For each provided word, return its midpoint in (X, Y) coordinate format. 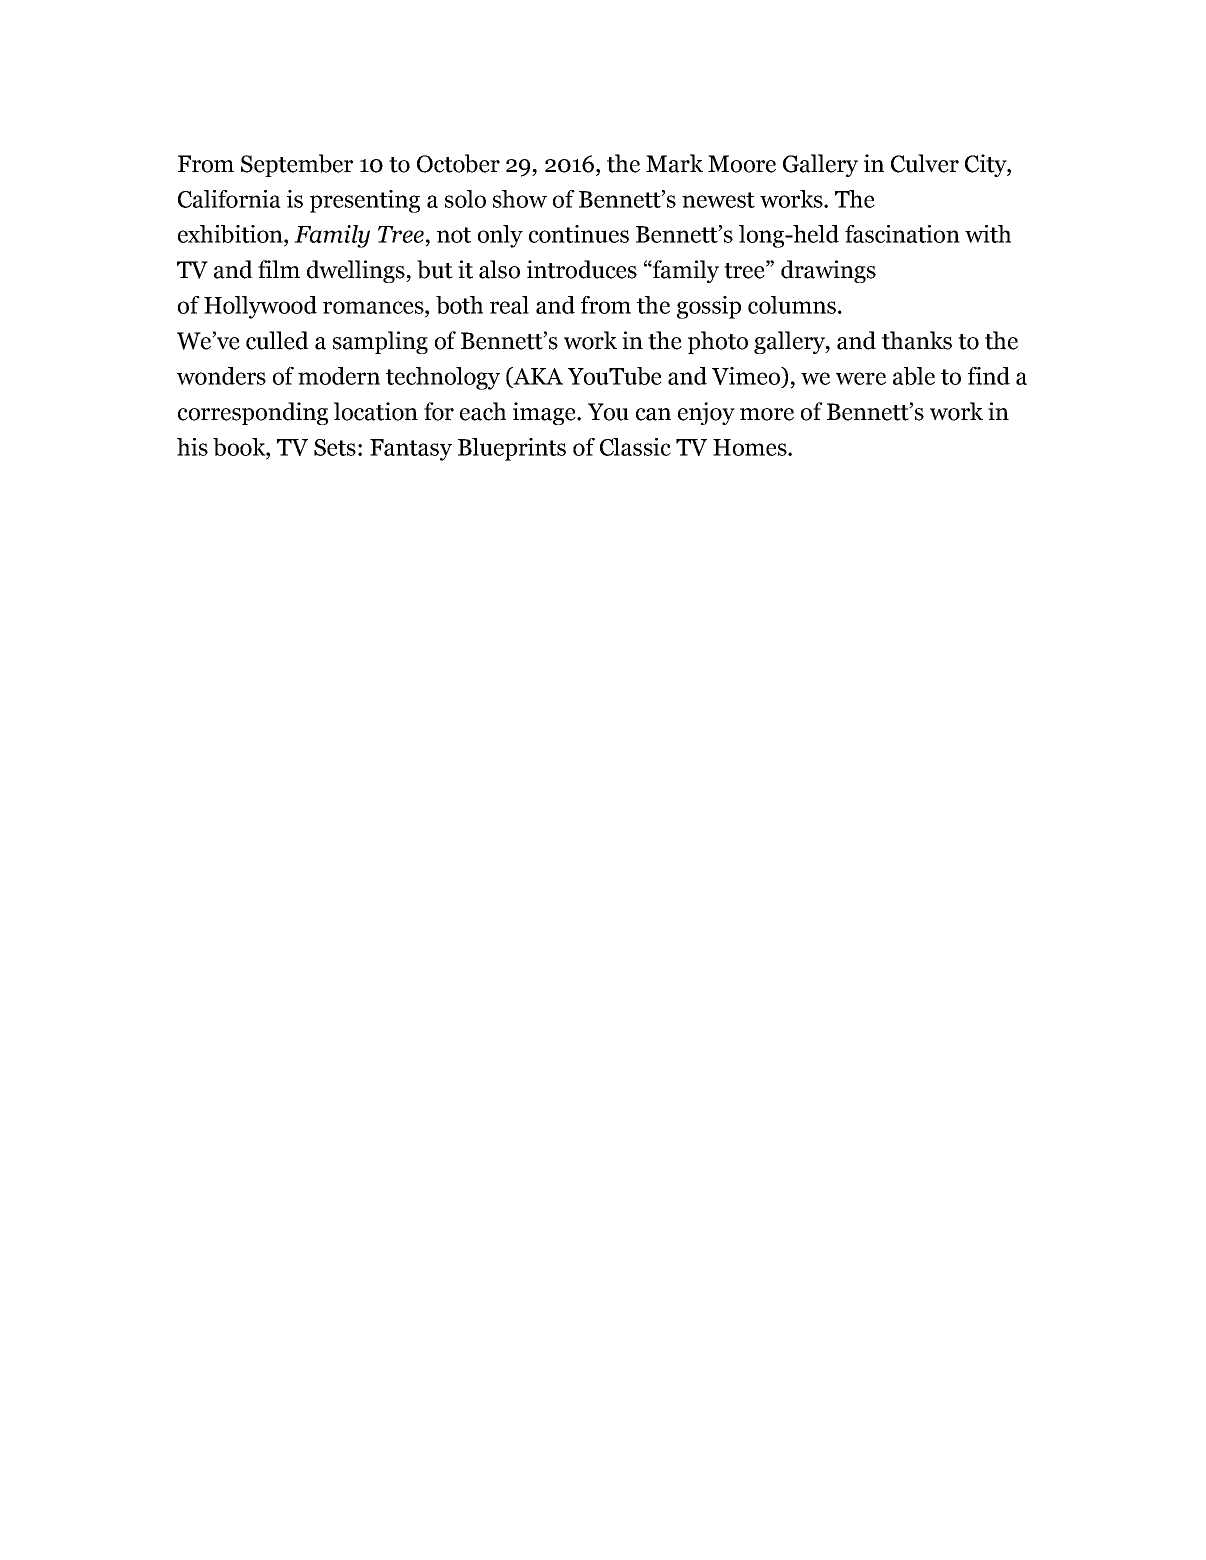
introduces (582, 269)
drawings (828, 271)
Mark (674, 163)
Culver (925, 163)
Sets (335, 447)
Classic (635, 447)
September (297, 165)
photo (718, 342)
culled (277, 340)
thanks (917, 340)
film (279, 269)
